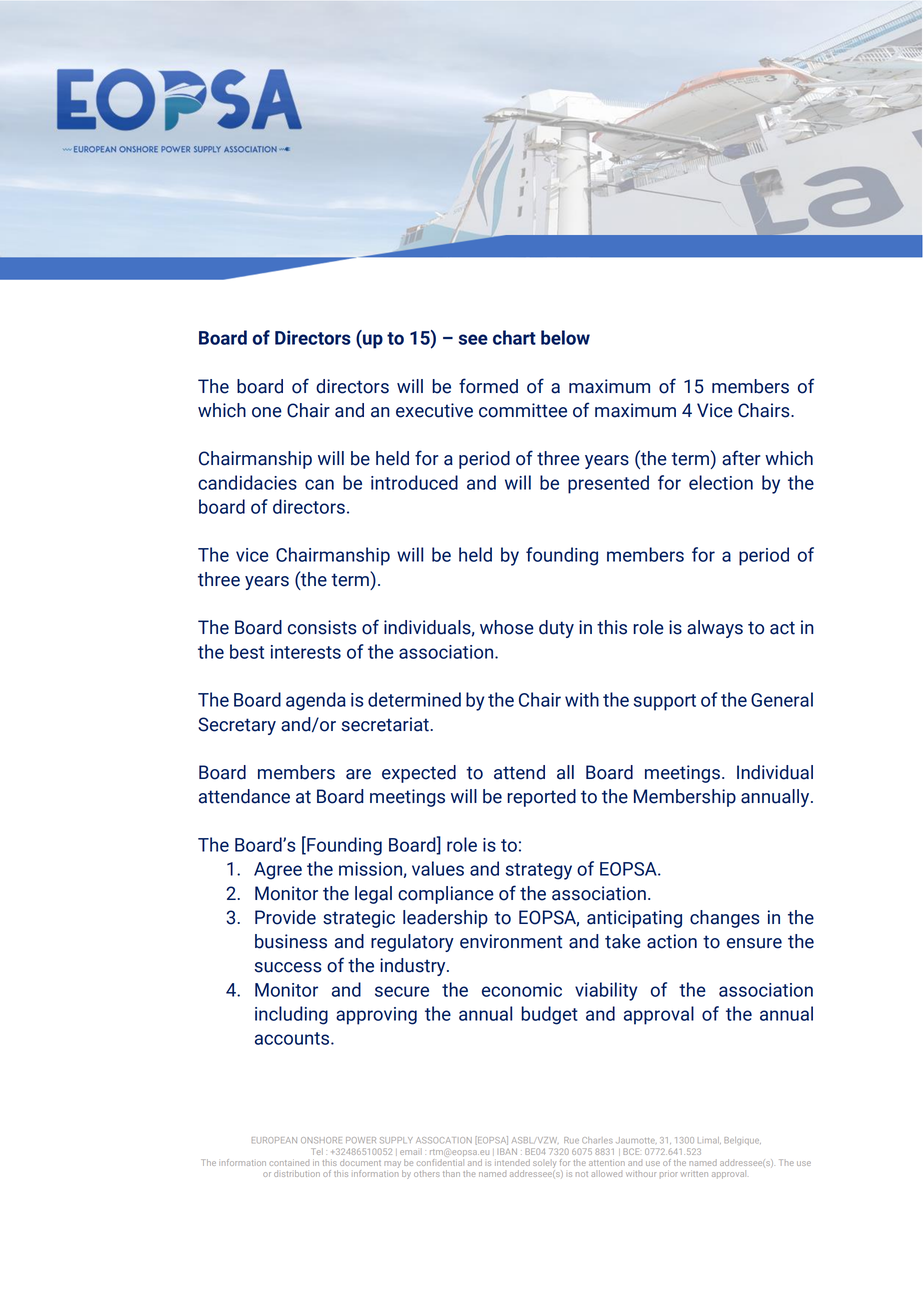  Describe the element at coordinates (741, 458) in the screenshot. I see `after` at that location.
